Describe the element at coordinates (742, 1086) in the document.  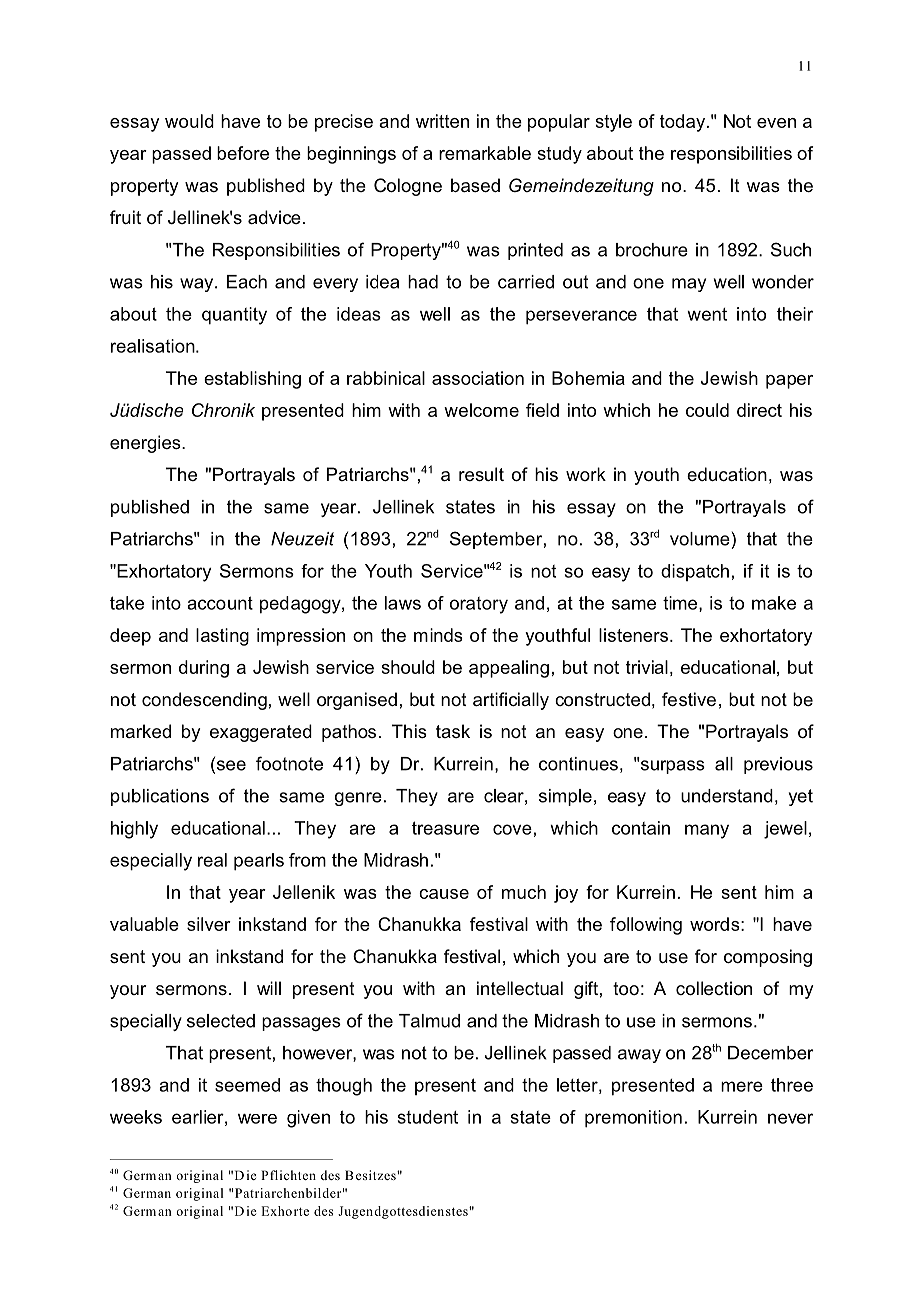
I see `mere` at that location.
